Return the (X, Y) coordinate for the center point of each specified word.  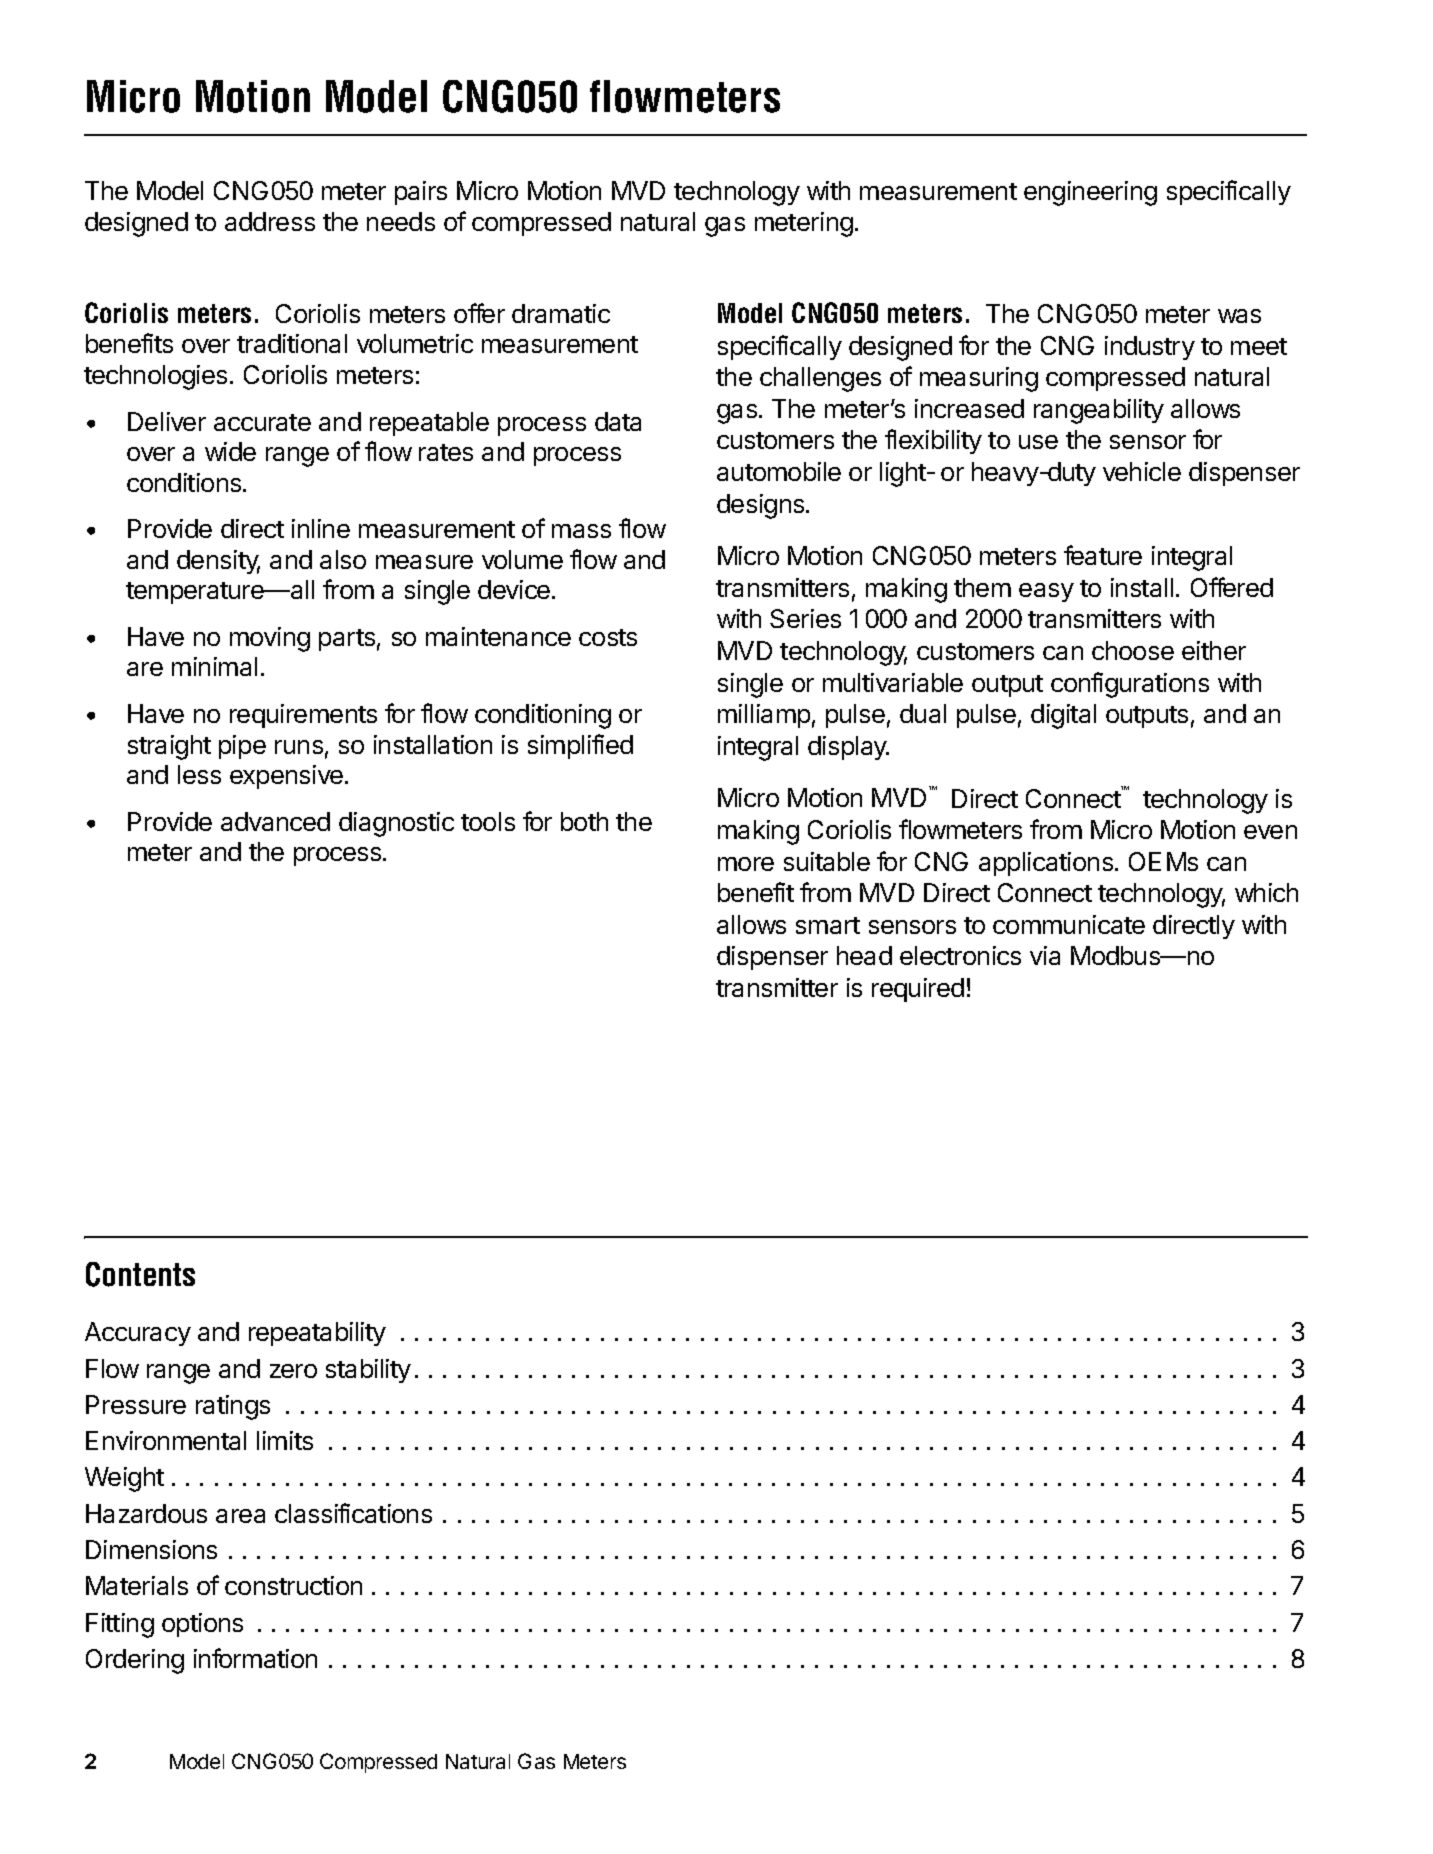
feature (1103, 555)
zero (293, 1371)
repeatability (317, 1334)
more (746, 864)
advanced (275, 821)
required (918, 990)
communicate (1069, 924)
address (270, 221)
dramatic (561, 313)
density (218, 562)
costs (608, 637)
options (202, 1625)
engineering (1090, 193)
